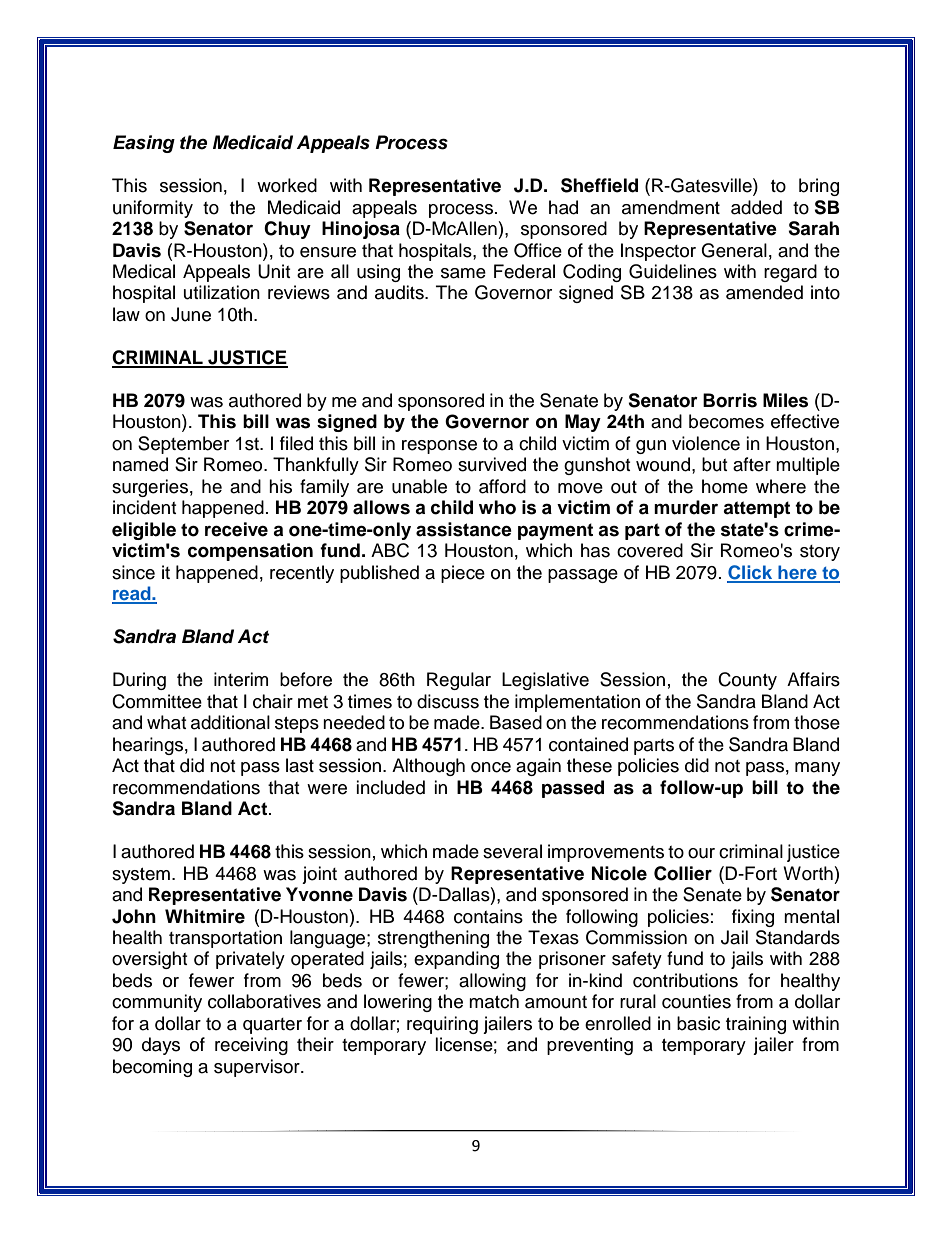 The height and width of the page is (1233, 952). Describe the element at coordinates (241, 679) in the page. I see `interim` at that location.
